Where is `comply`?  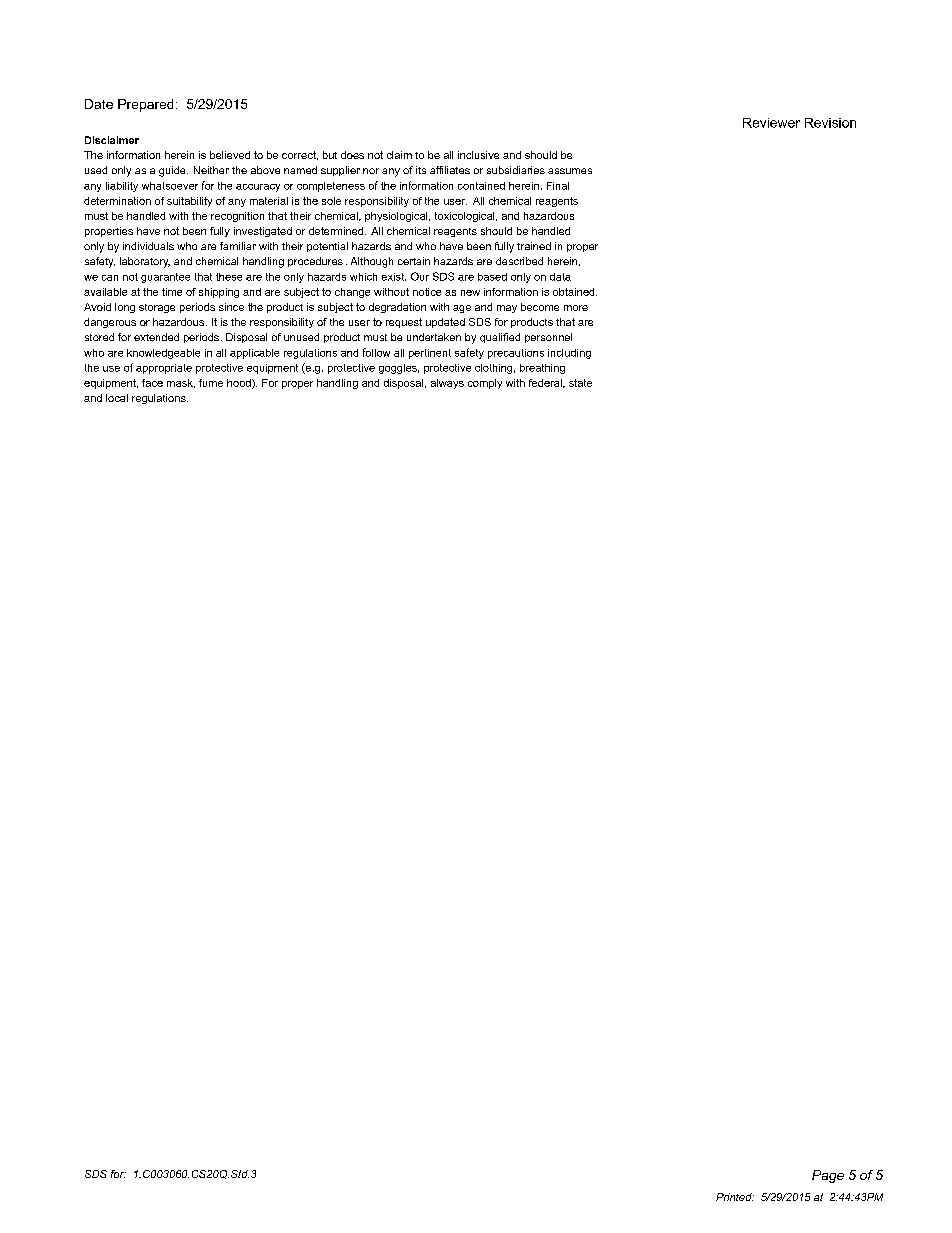
comply is located at coordinates (485, 384).
